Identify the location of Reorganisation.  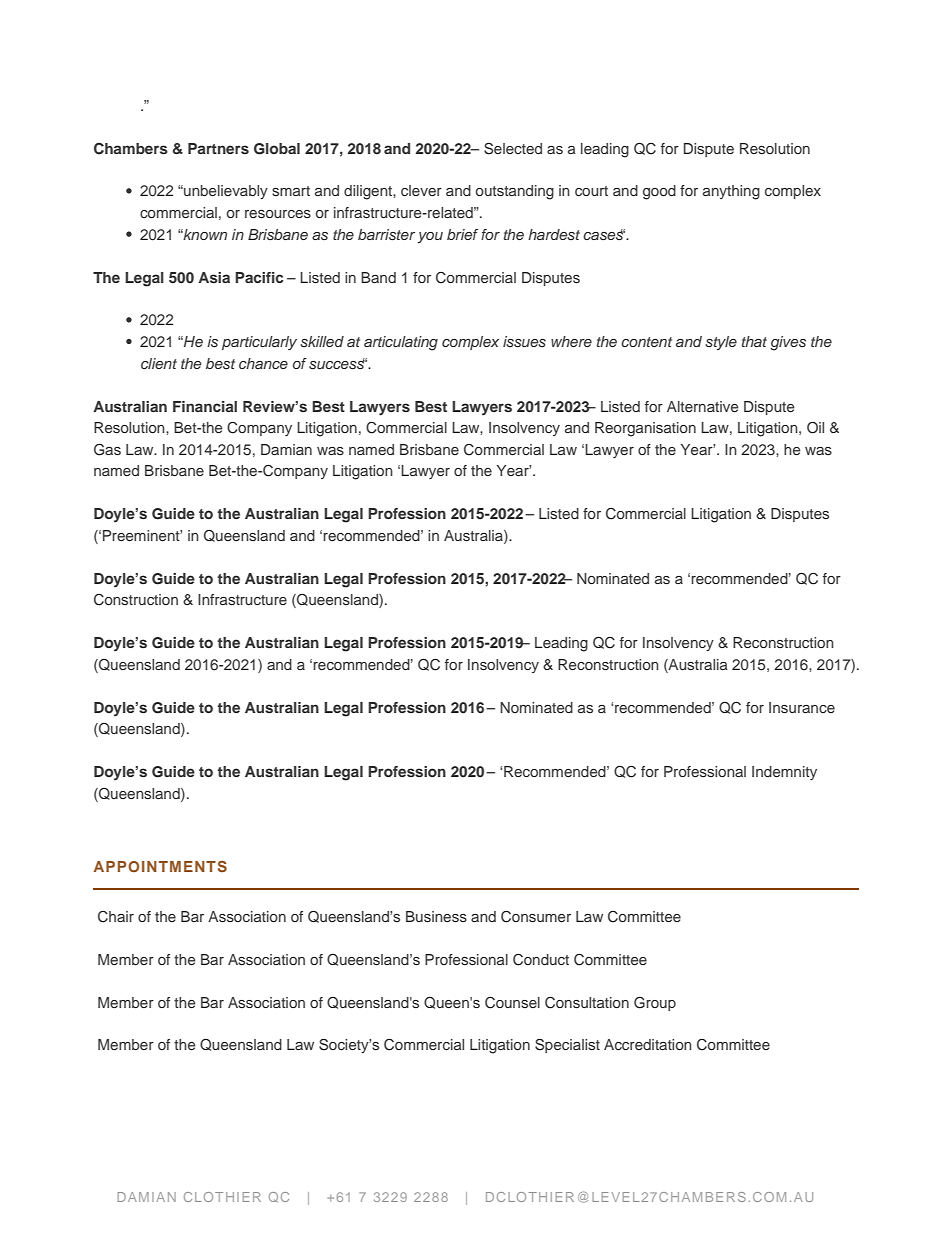
(645, 429).
